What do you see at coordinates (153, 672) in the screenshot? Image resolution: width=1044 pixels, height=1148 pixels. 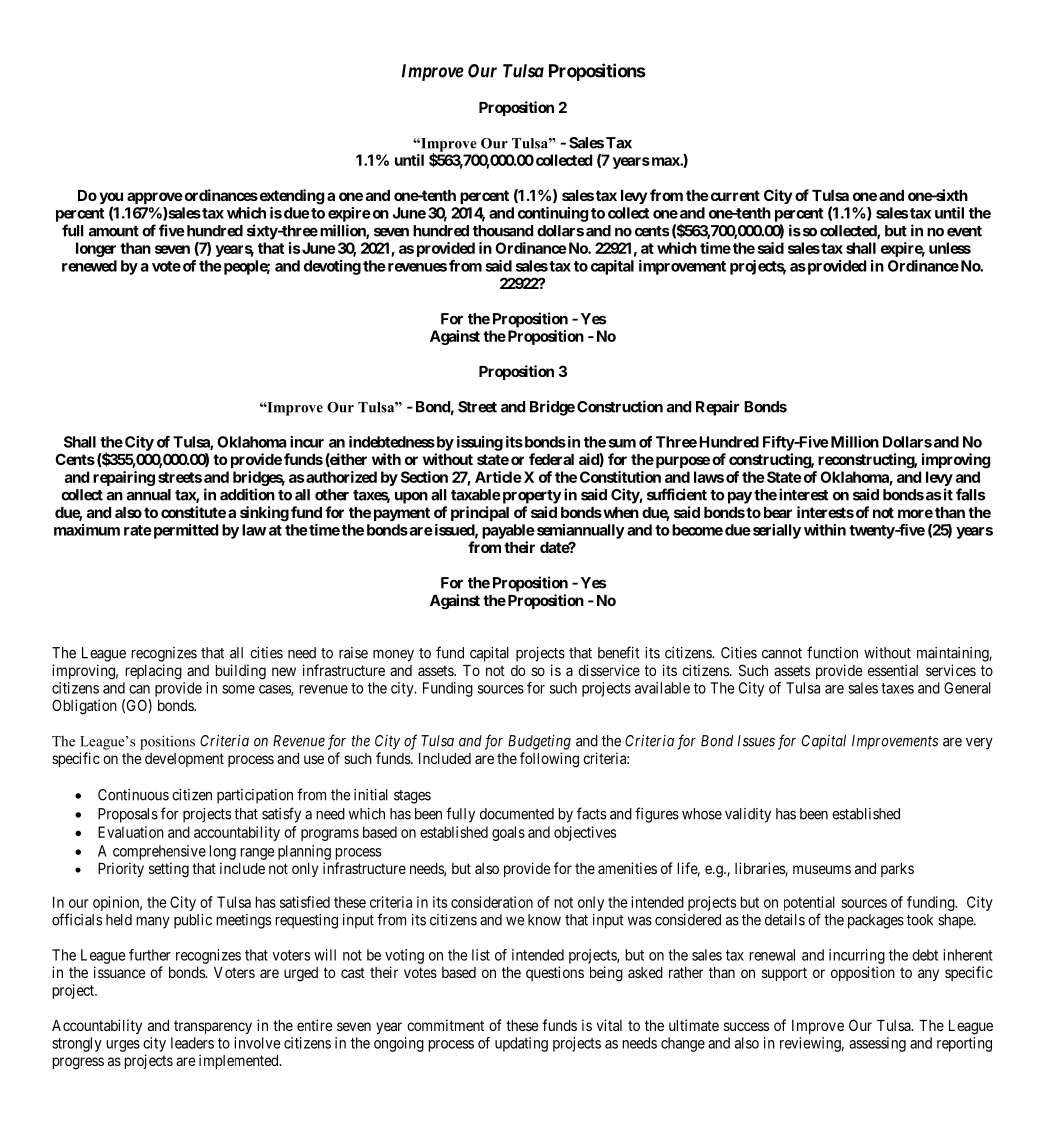 I see `replacing` at bounding box center [153, 672].
